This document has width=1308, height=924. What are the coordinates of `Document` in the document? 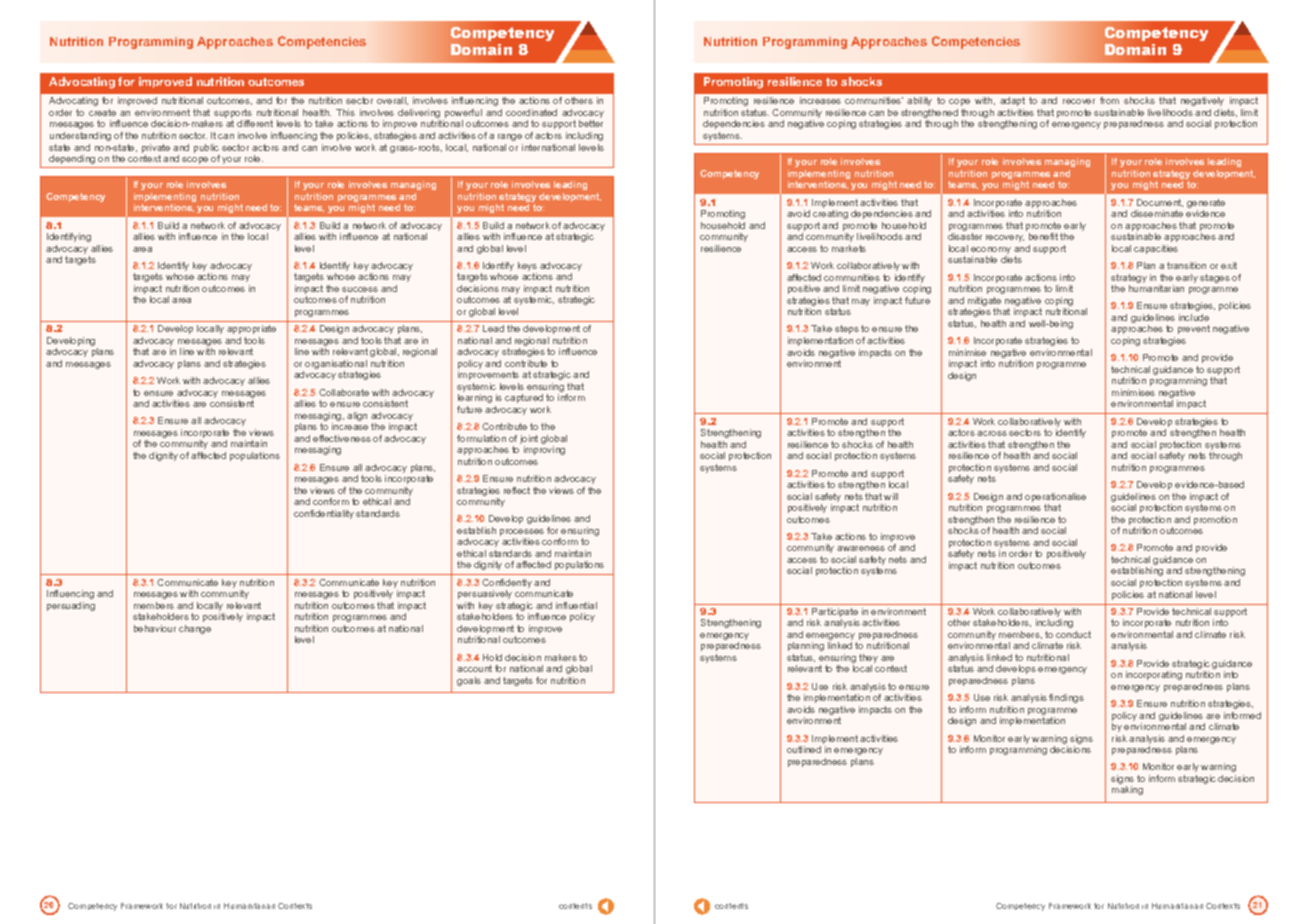 It's located at (1160, 203).
